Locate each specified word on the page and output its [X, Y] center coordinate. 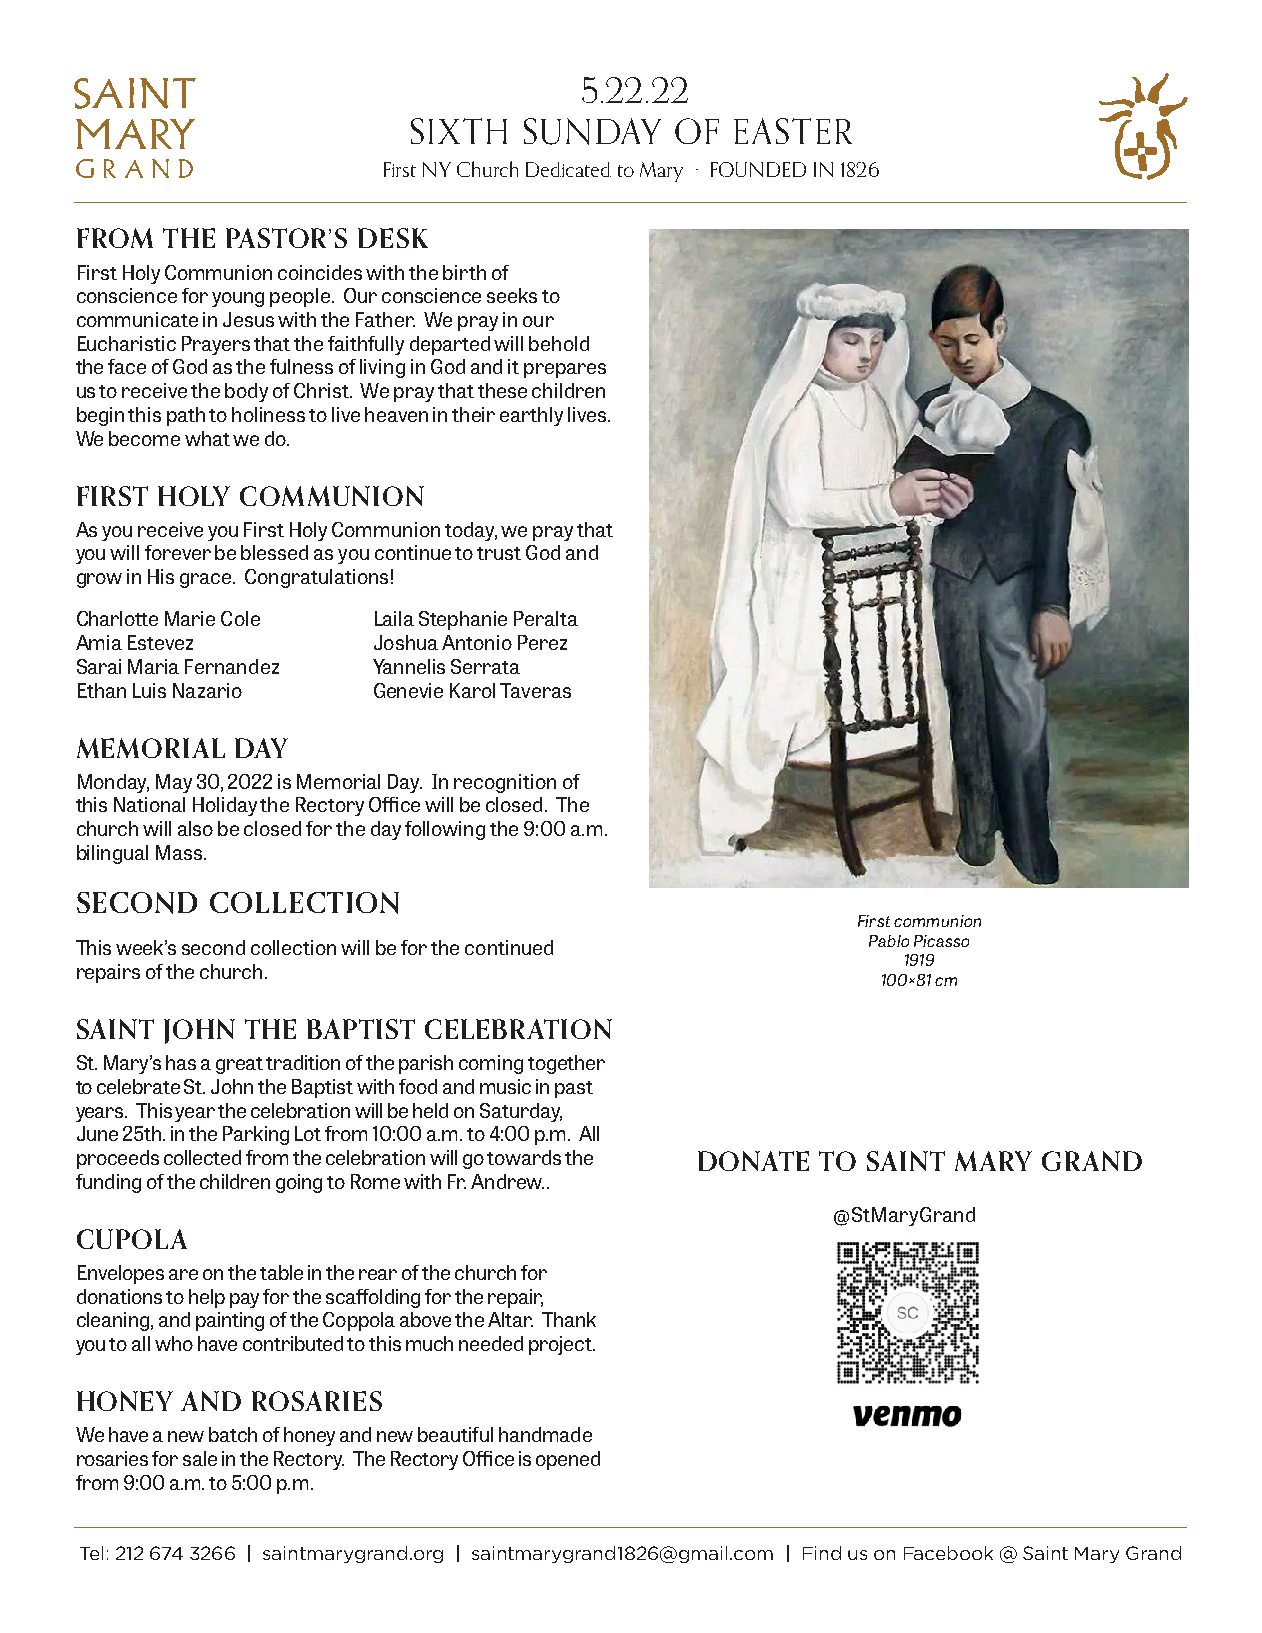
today [471, 531]
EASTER [793, 131]
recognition [505, 783]
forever [178, 552]
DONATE [753, 1161]
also [195, 828]
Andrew [507, 1181]
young [238, 299]
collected [202, 1157]
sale [200, 1458]
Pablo [889, 941]
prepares [565, 370]
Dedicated [568, 169]
